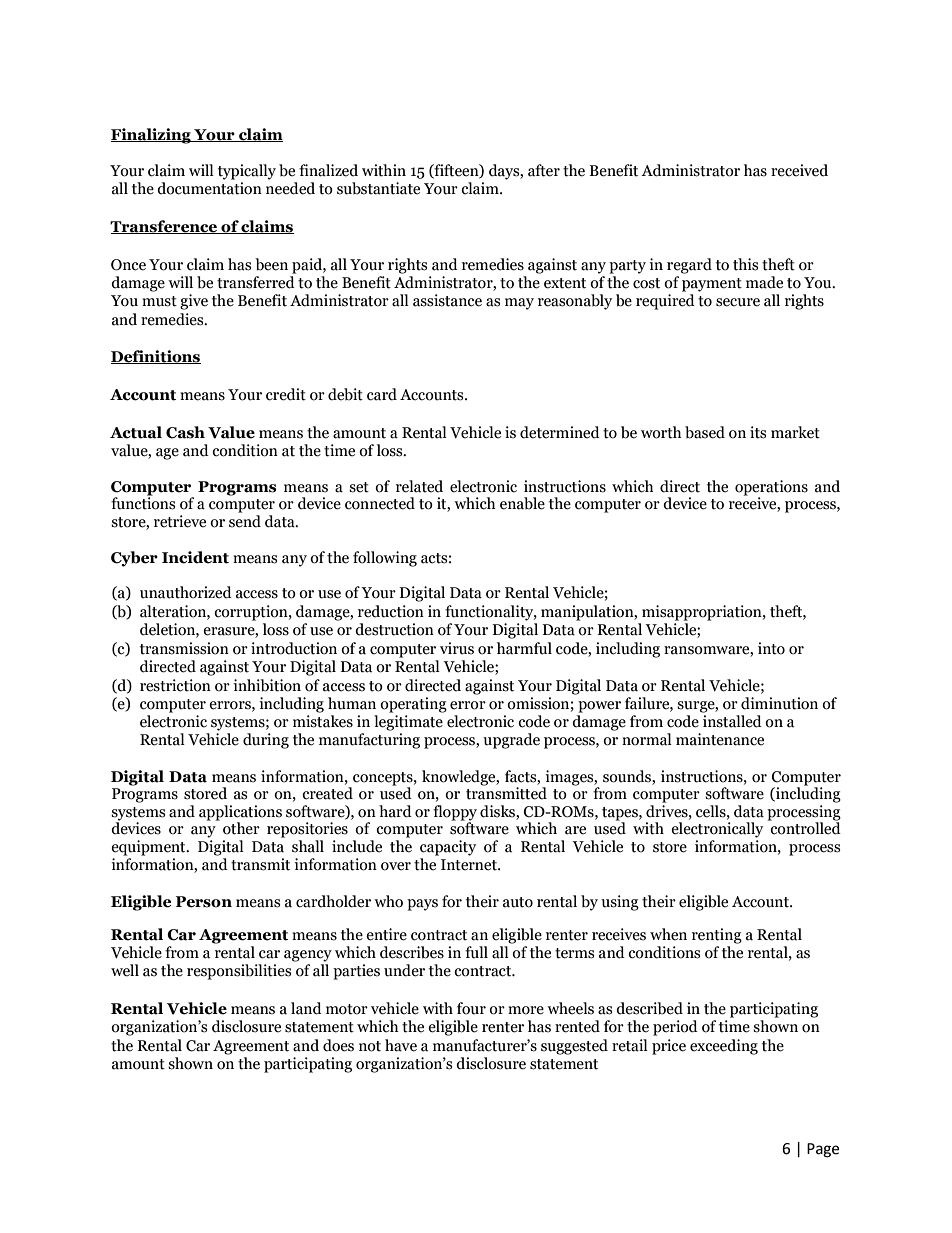 Image resolution: width=952 pixels, height=1233 pixels. Describe the element at coordinates (470, 865) in the page. I see `Internet` at that location.
